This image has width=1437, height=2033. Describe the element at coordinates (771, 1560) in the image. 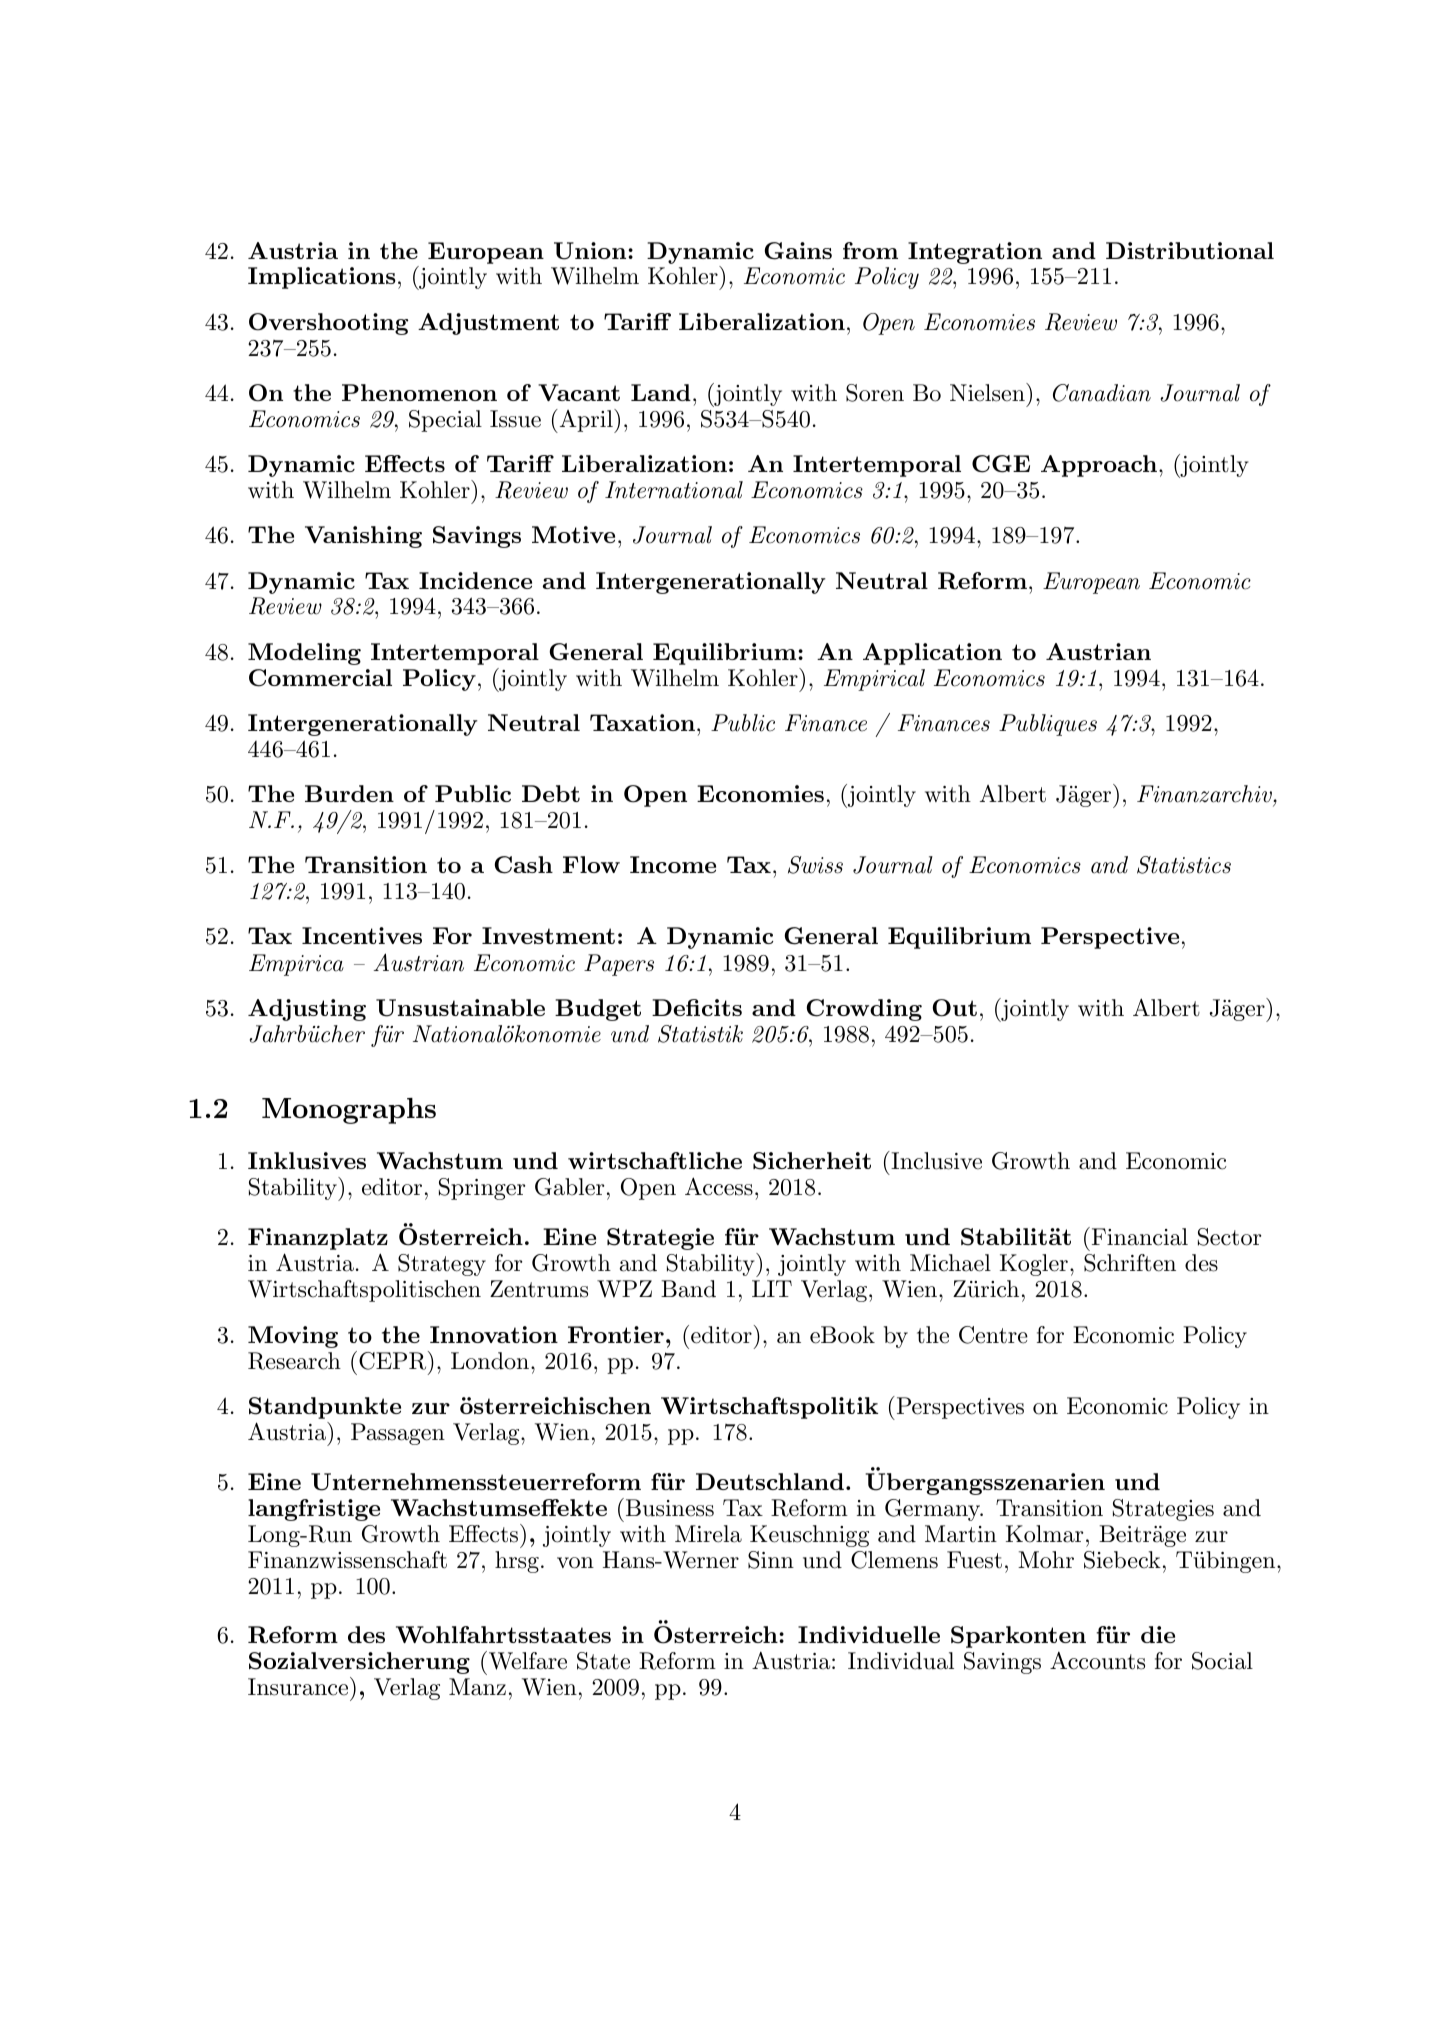

I see `Sinn` at that location.
